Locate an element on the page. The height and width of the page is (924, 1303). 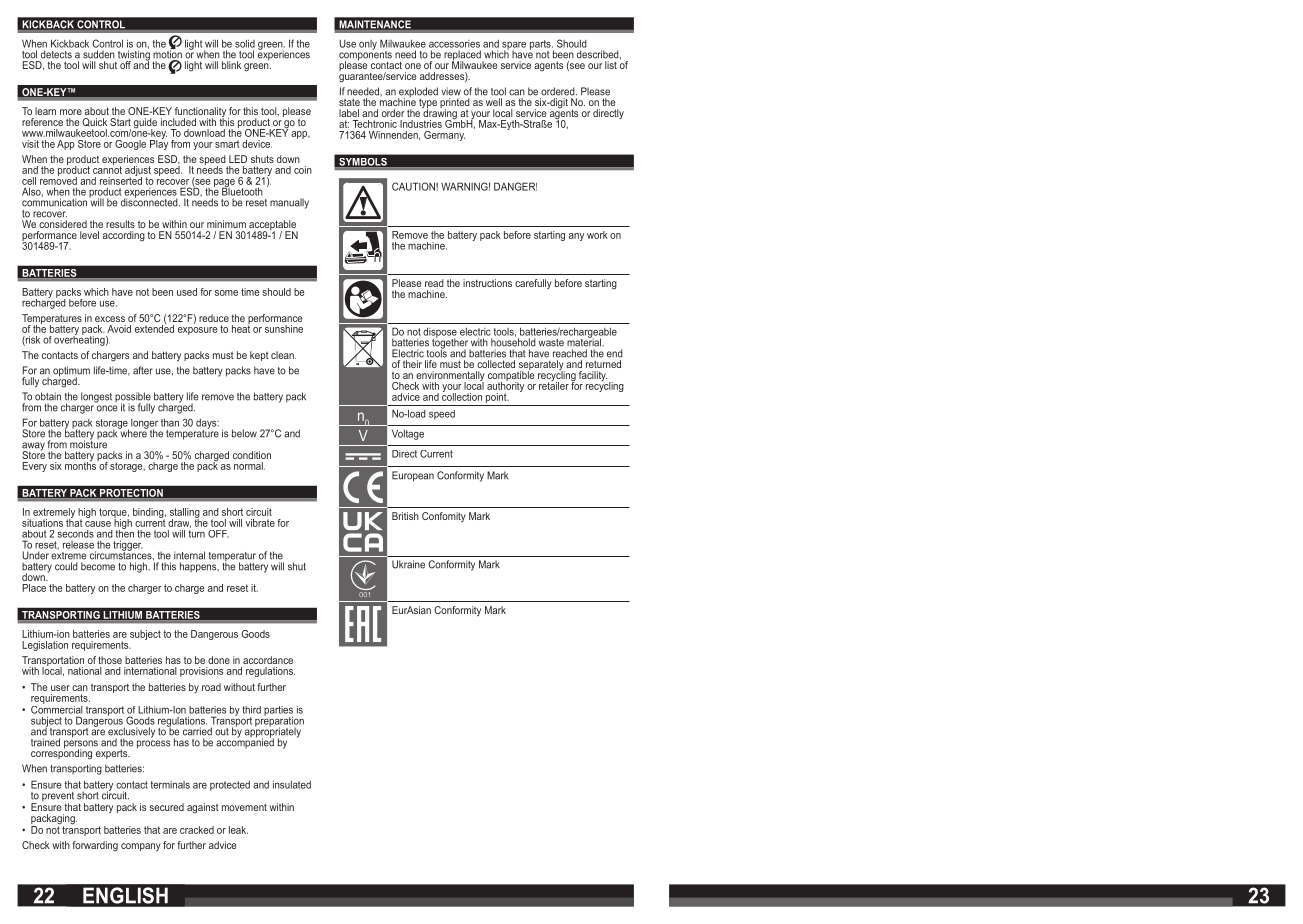
forwarding is located at coordinates (95, 846).
